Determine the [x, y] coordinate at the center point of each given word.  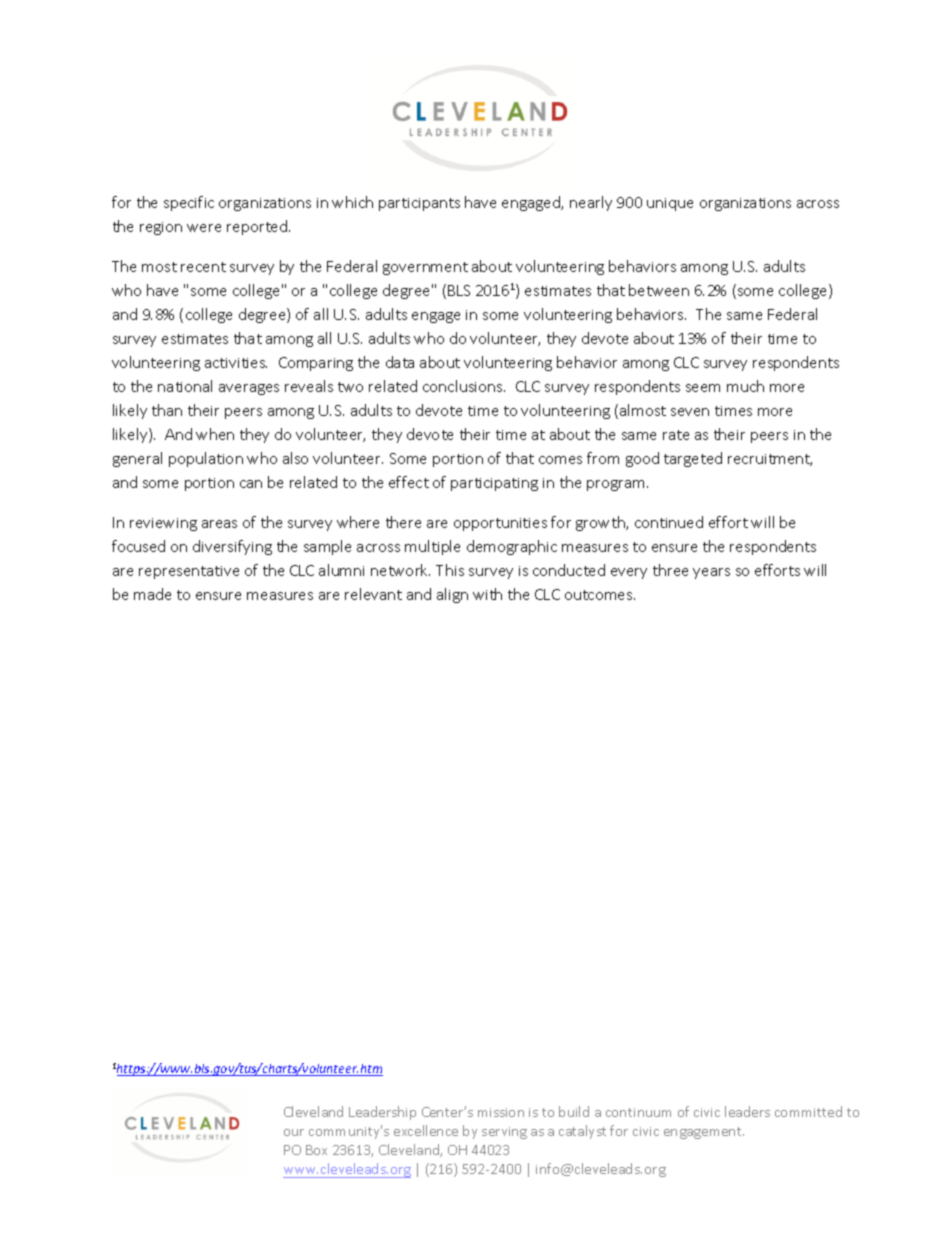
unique [670, 204]
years [711, 573]
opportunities [500, 524]
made [152, 594]
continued [669, 522]
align [452, 595]
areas [219, 524]
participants [419, 204]
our [294, 1132]
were [204, 228]
